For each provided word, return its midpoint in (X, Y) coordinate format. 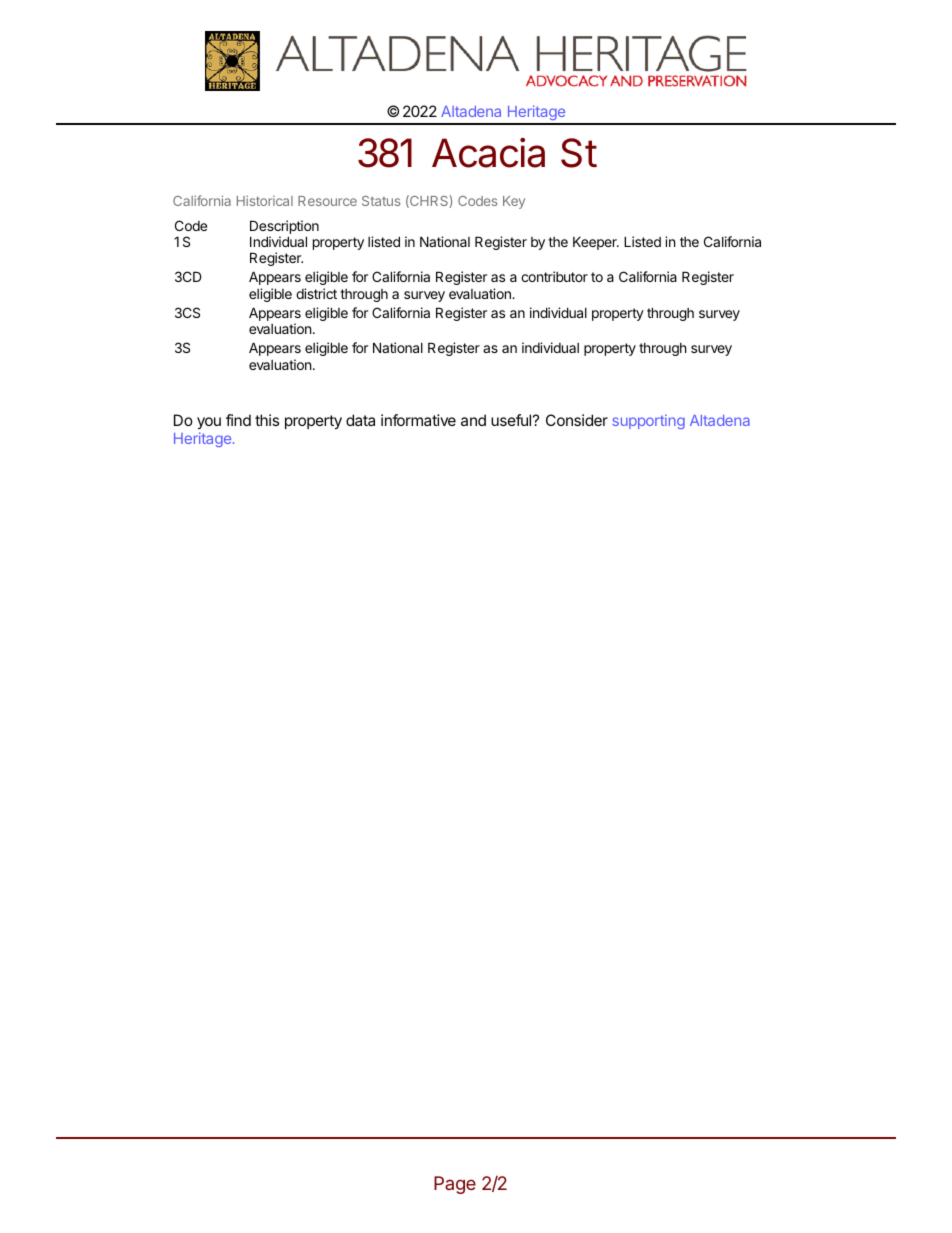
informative (418, 420)
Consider (577, 420)
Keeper (596, 243)
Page (455, 1185)
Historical (265, 200)
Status (381, 201)
